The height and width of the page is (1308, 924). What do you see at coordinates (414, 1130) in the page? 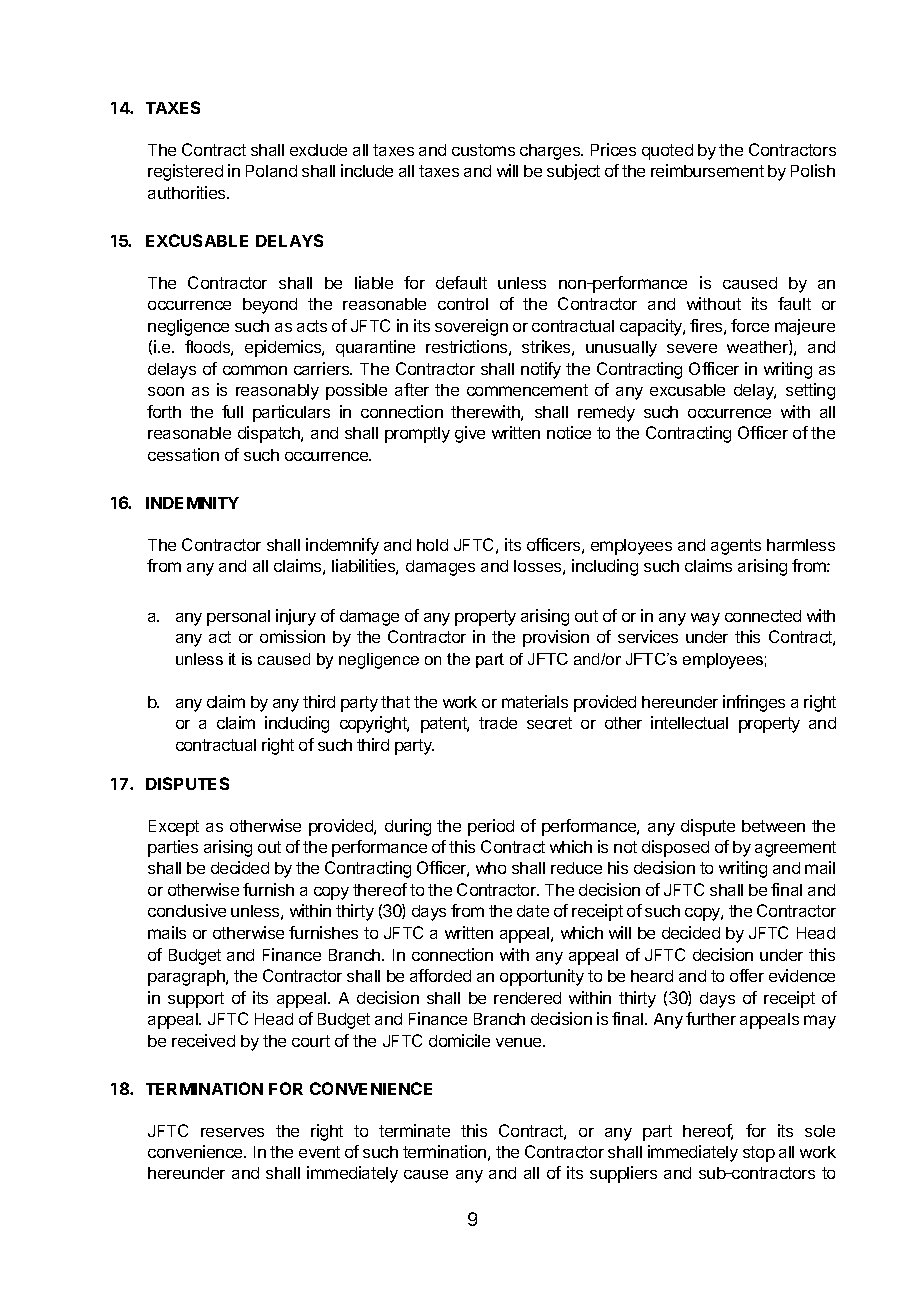
I see `terminate` at bounding box center [414, 1130].
